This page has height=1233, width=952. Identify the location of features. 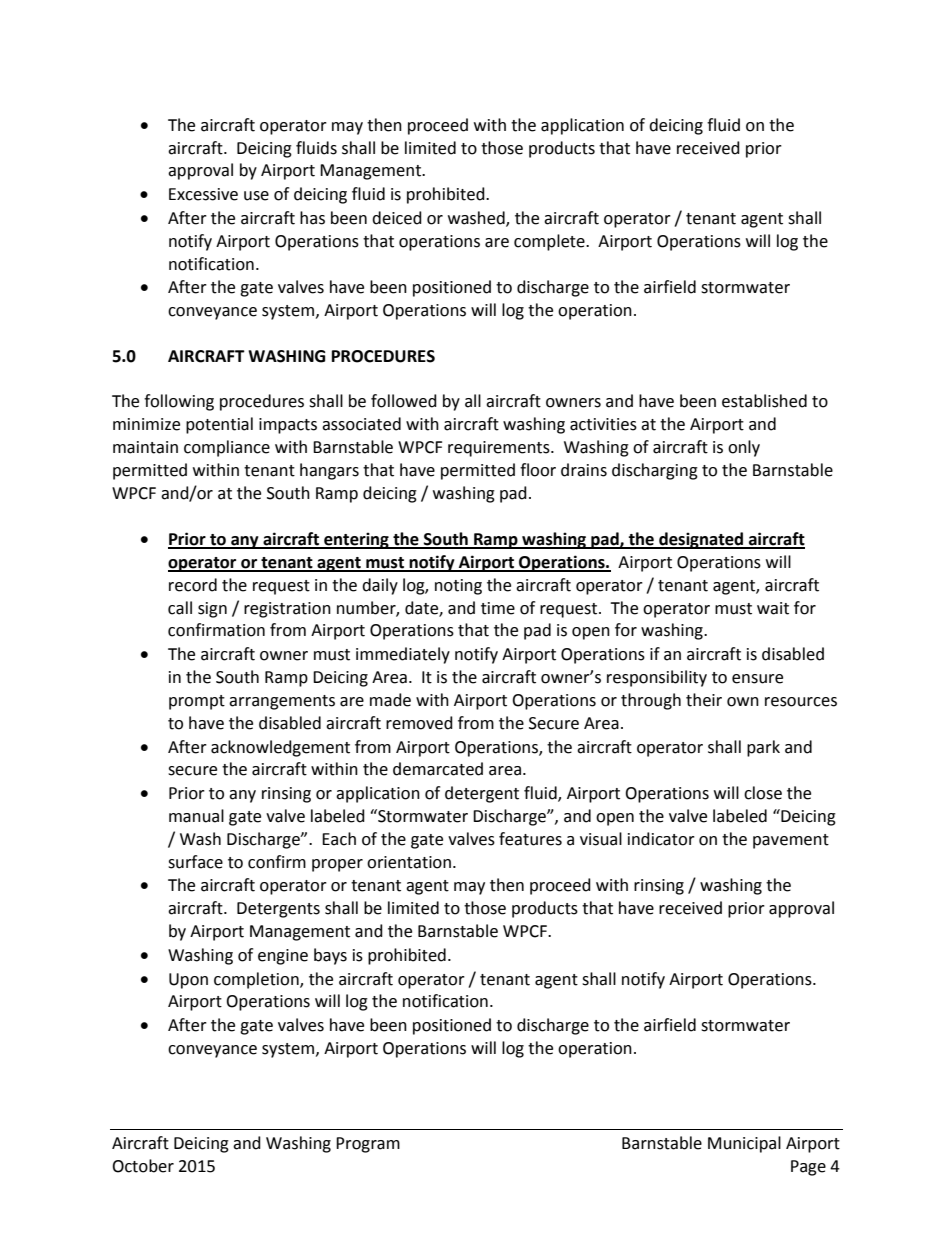
(530, 839).
